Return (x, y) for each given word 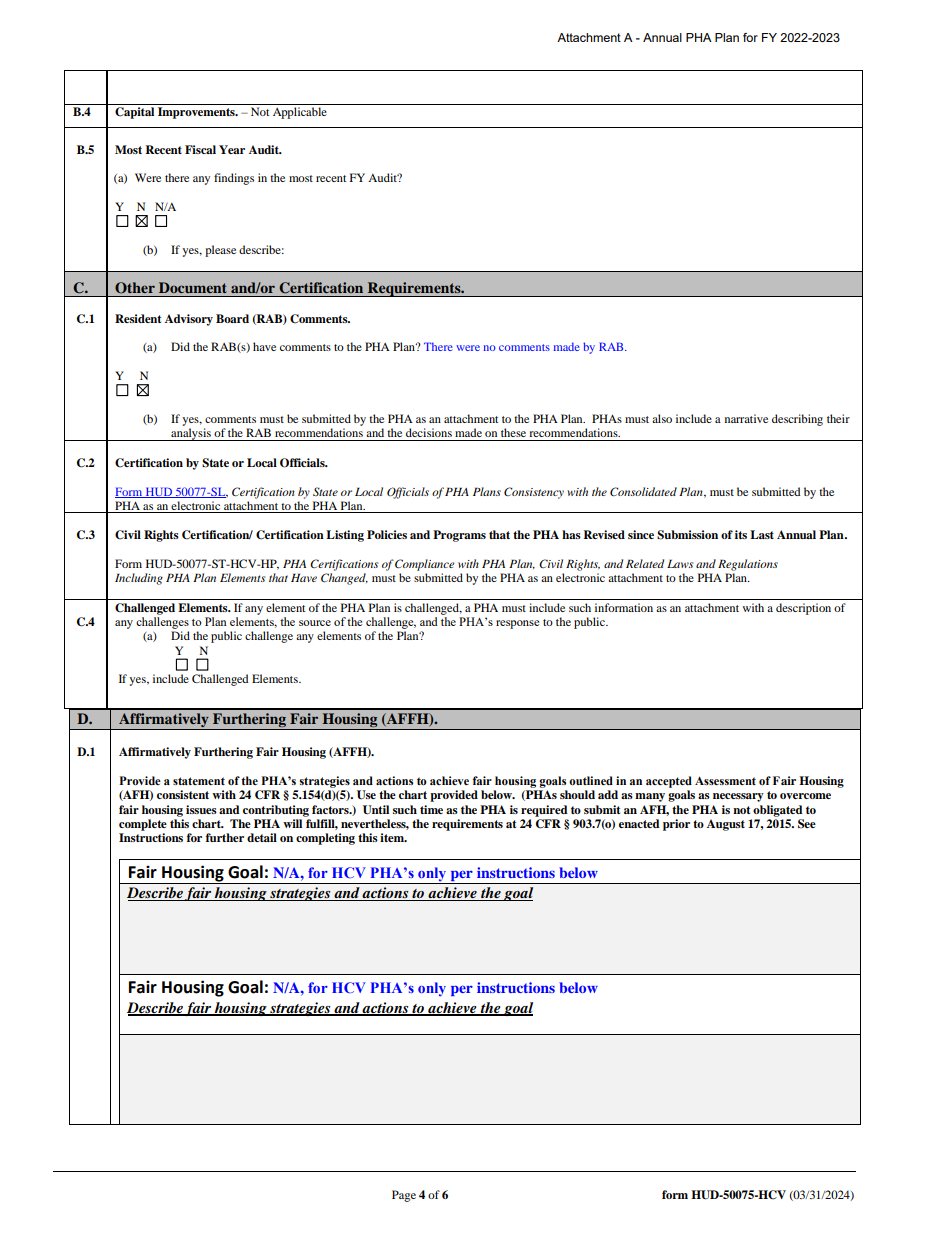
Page (404, 1196)
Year (232, 149)
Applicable (300, 113)
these (513, 432)
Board (232, 318)
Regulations (748, 565)
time (431, 809)
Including (139, 579)
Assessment (725, 780)
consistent (183, 794)
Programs (459, 536)
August (726, 825)
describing (797, 420)
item (393, 837)
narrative (746, 418)
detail (262, 837)
